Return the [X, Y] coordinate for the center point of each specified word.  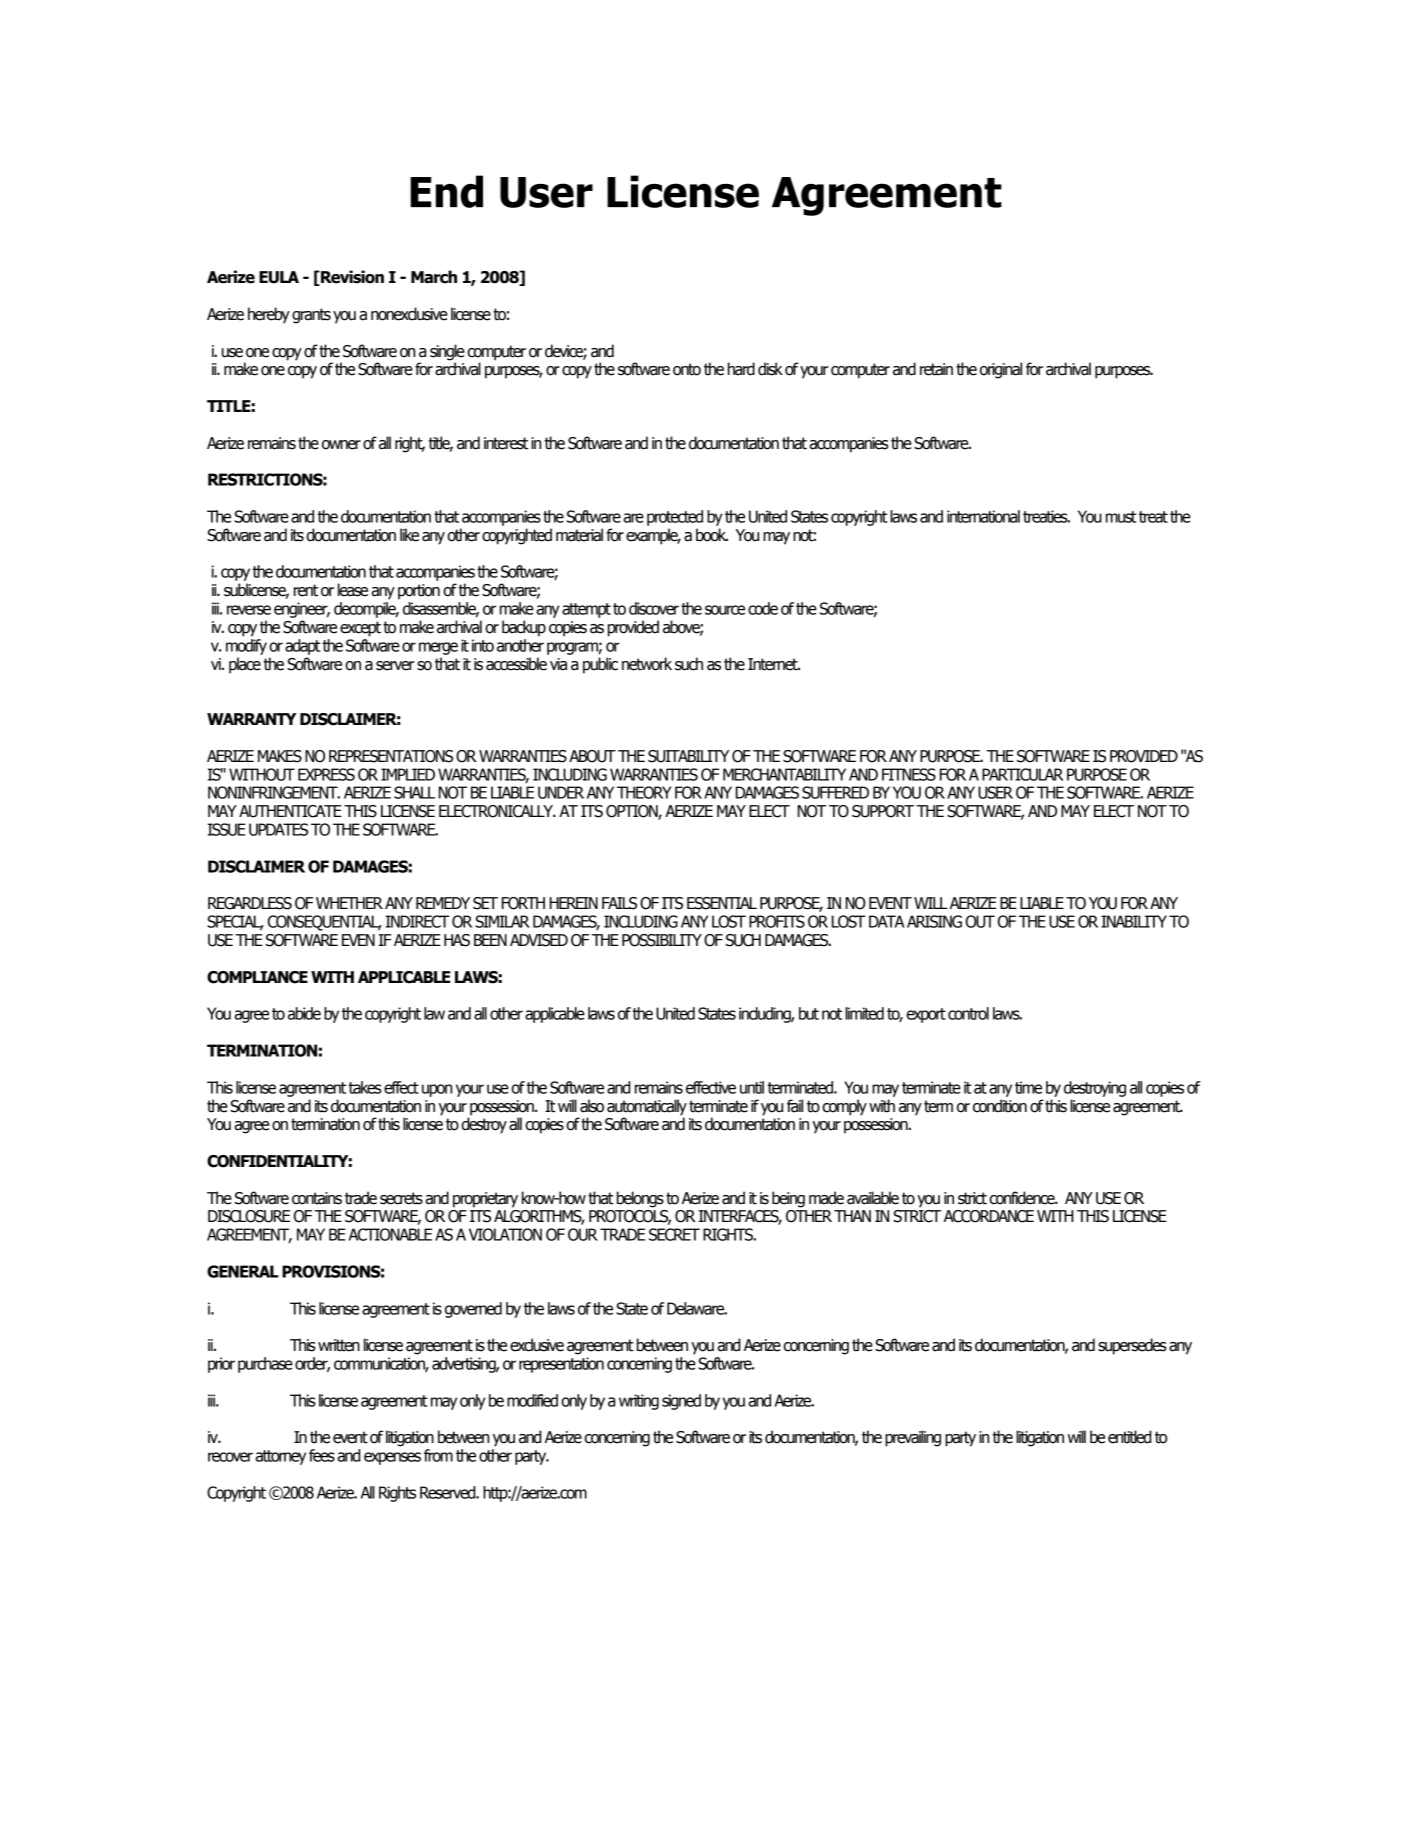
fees [322, 1455]
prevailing [913, 1438]
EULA [279, 277]
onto [687, 369]
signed [681, 1402]
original [1001, 370]
